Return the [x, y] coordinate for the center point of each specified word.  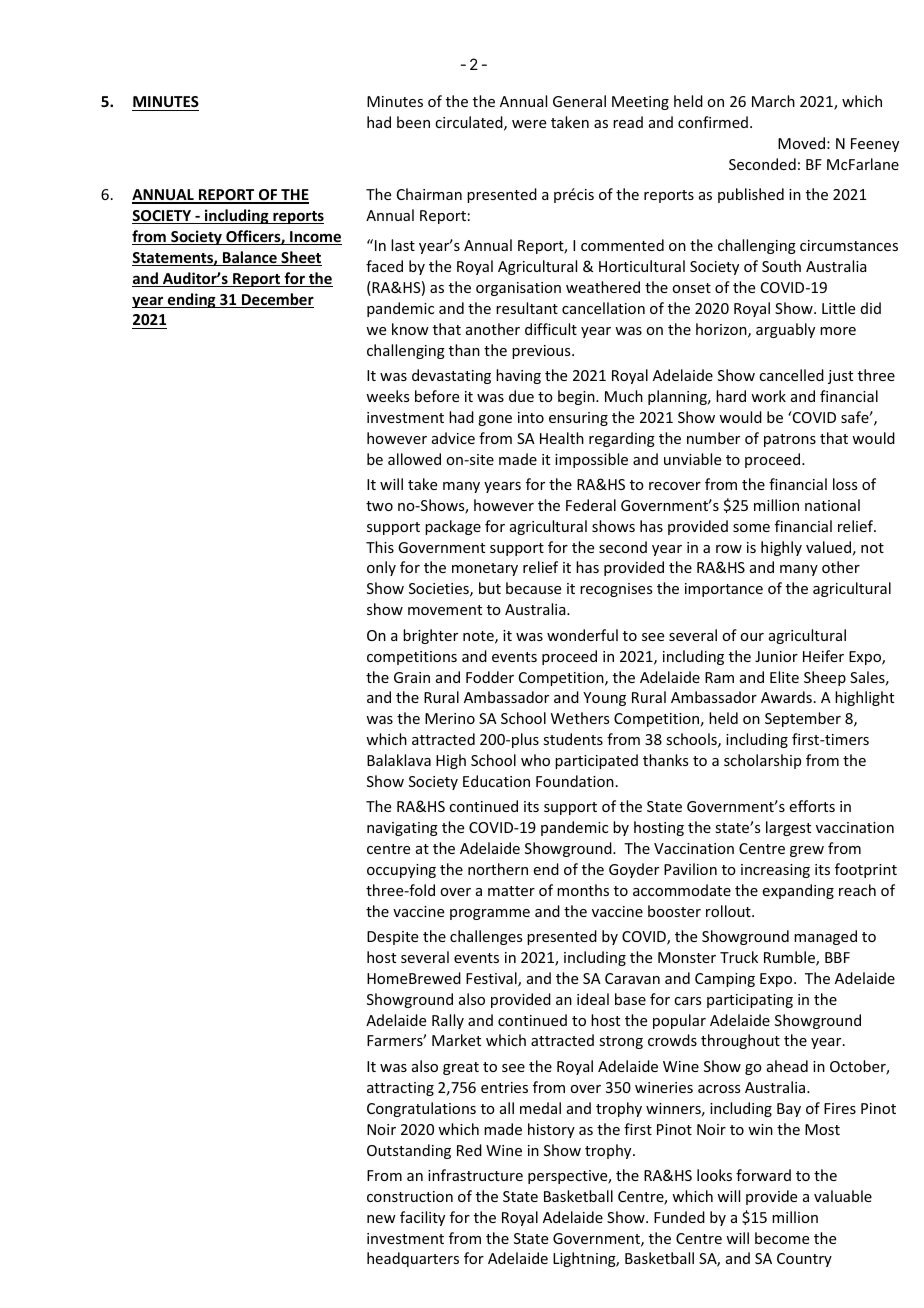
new [381, 1219]
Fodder [490, 677]
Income [315, 238]
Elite [784, 677]
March [773, 101]
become [782, 1238]
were [529, 124]
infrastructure [475, 1175]
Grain [412, 677]
